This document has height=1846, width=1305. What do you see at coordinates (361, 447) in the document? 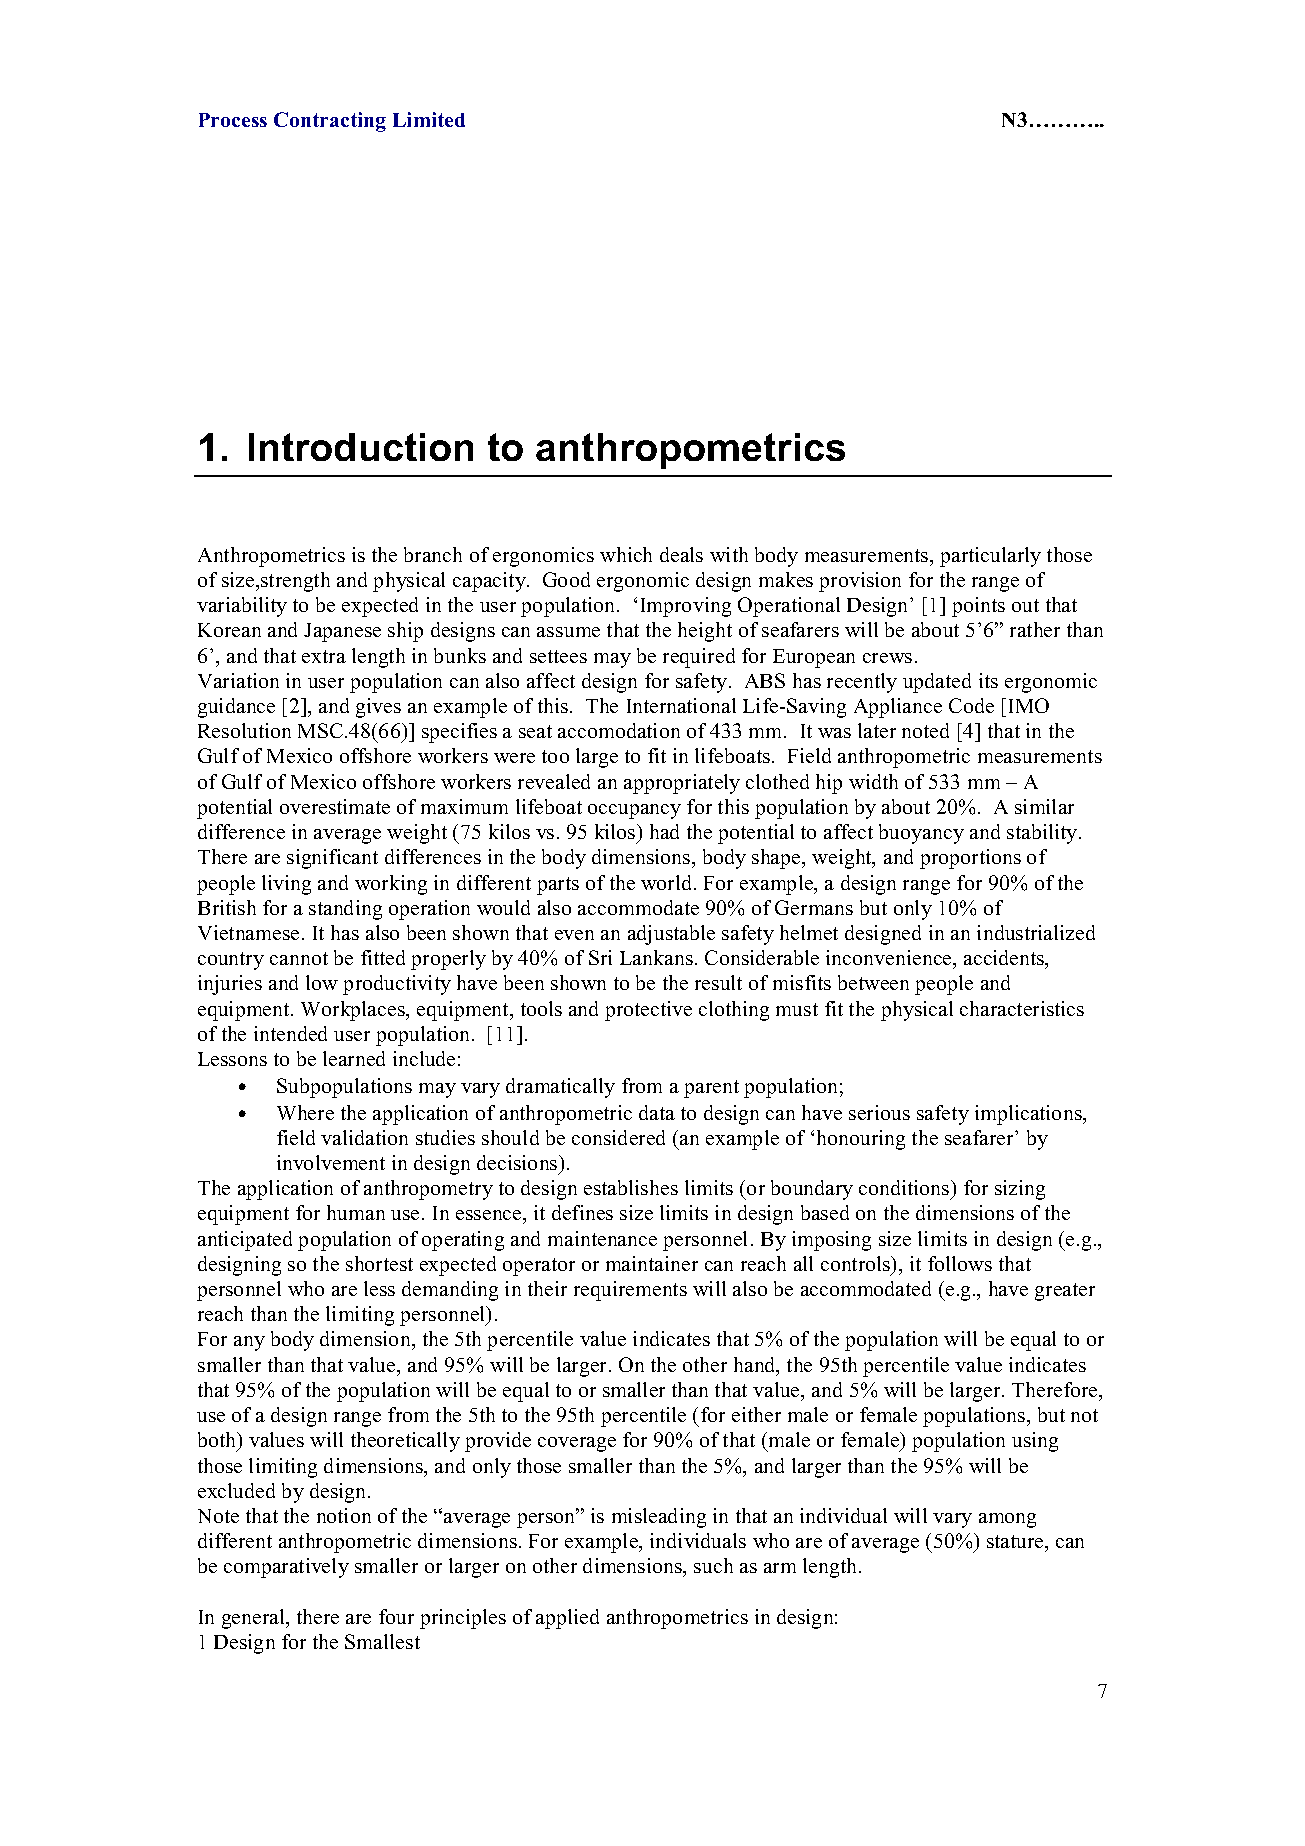
I see `Introduction` at bounding box center [361, 447].
